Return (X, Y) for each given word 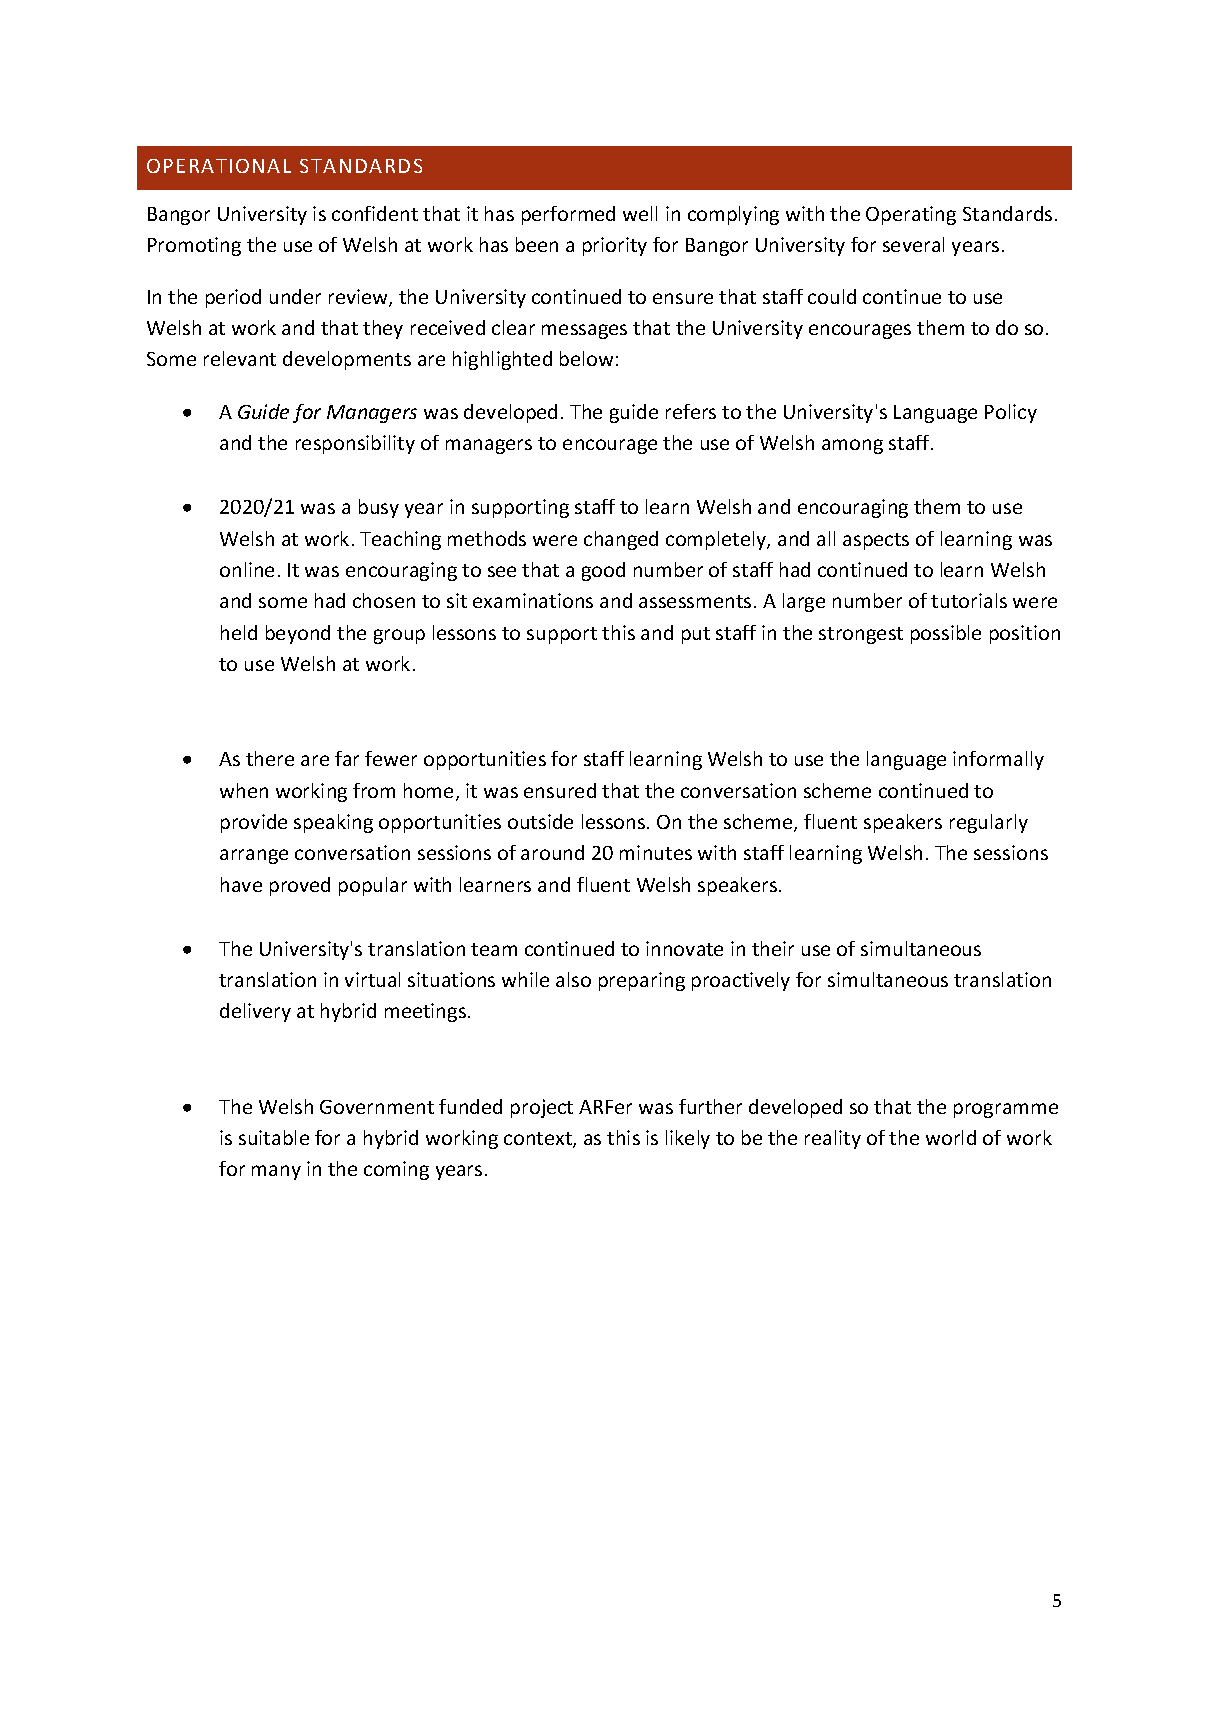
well (640, 213)
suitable (274, 1137)
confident (375, 213)
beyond (298, 634)
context (539, 1140)
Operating (911, 215)
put (696, 635)
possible (946, 634)
